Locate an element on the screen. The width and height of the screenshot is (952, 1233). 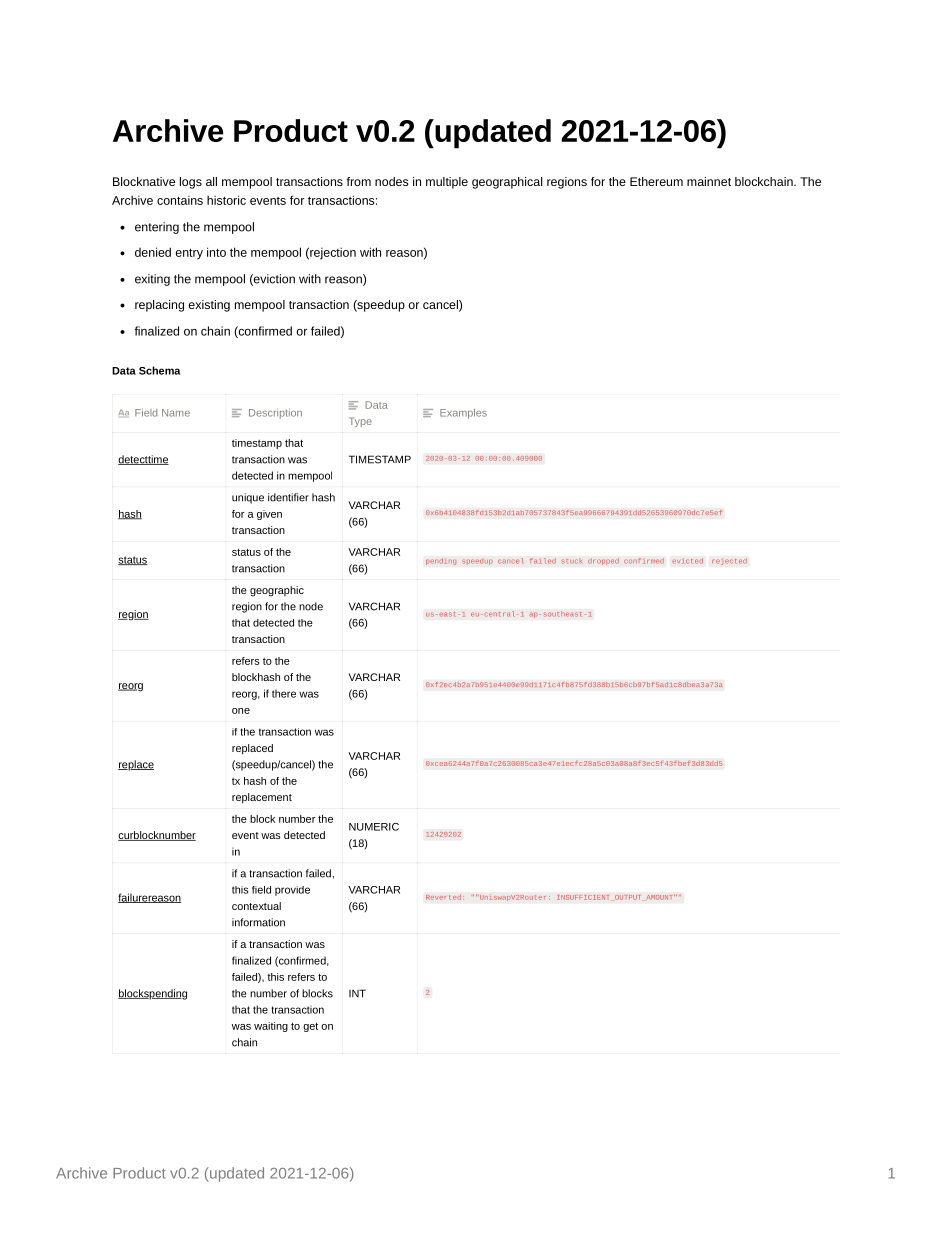
given is located at coordinates (269, 515).
